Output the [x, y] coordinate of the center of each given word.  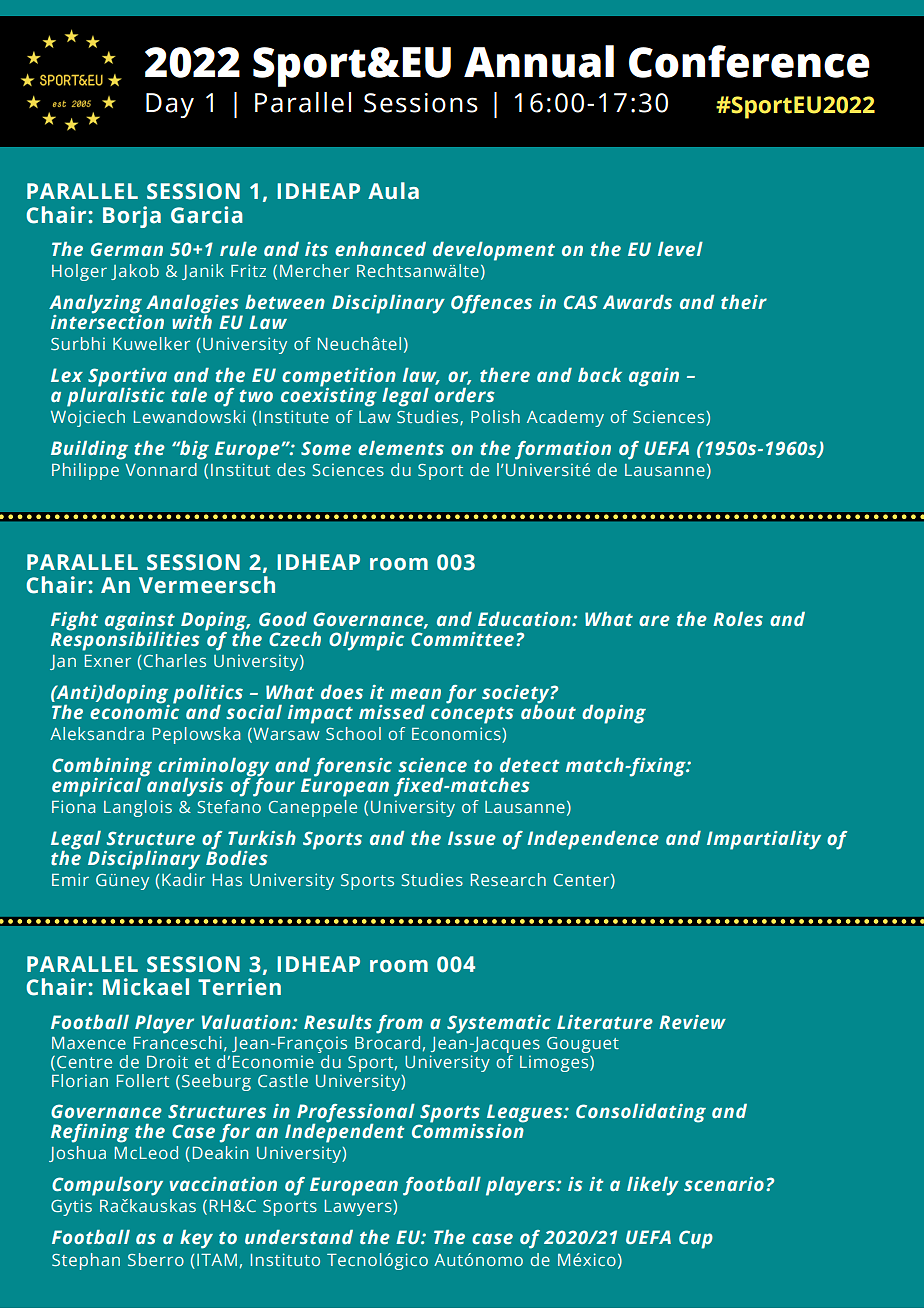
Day [170, 105]
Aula [393, 191]
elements [401, 448]
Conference [749, 61]
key [196, 1239]
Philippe [85, 471]
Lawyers [359, 1208]
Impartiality [764, 840]
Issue [472, 838]
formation [563, 450]
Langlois [138, 808]
